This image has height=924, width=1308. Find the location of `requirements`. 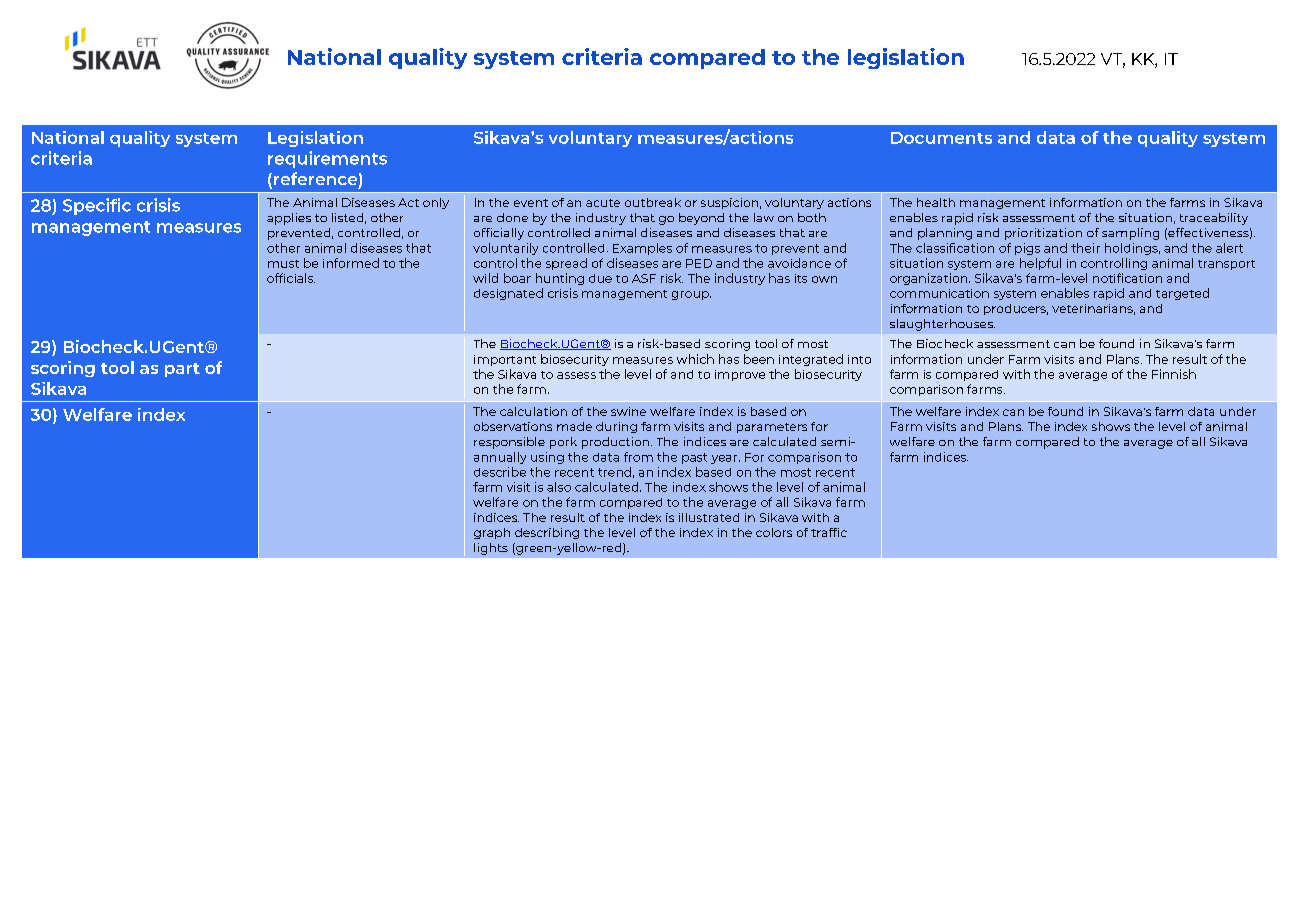

requirements is located at coordinates (327, 159).
